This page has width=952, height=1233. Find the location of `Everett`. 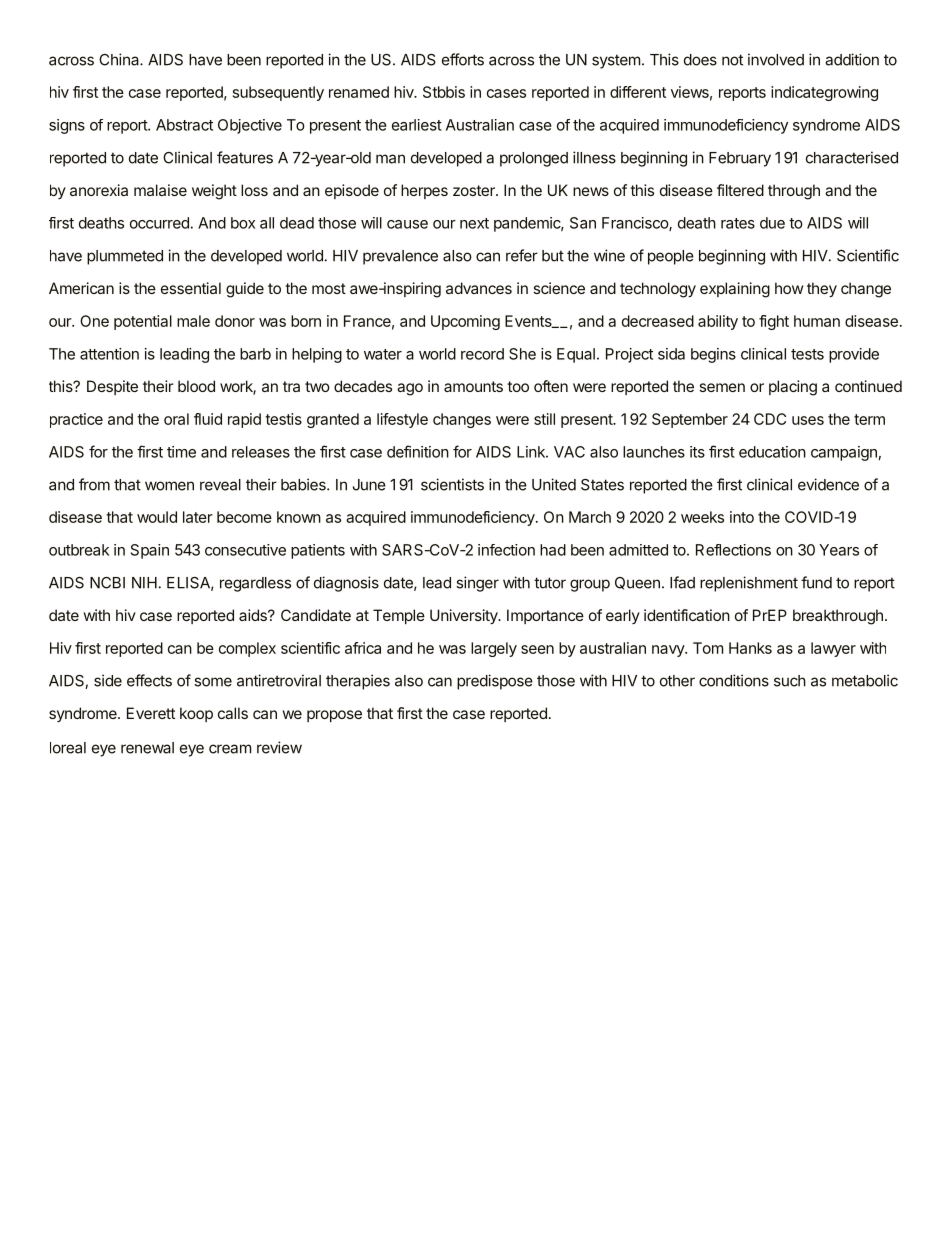

Everett is located at coordinates (151, 713).
